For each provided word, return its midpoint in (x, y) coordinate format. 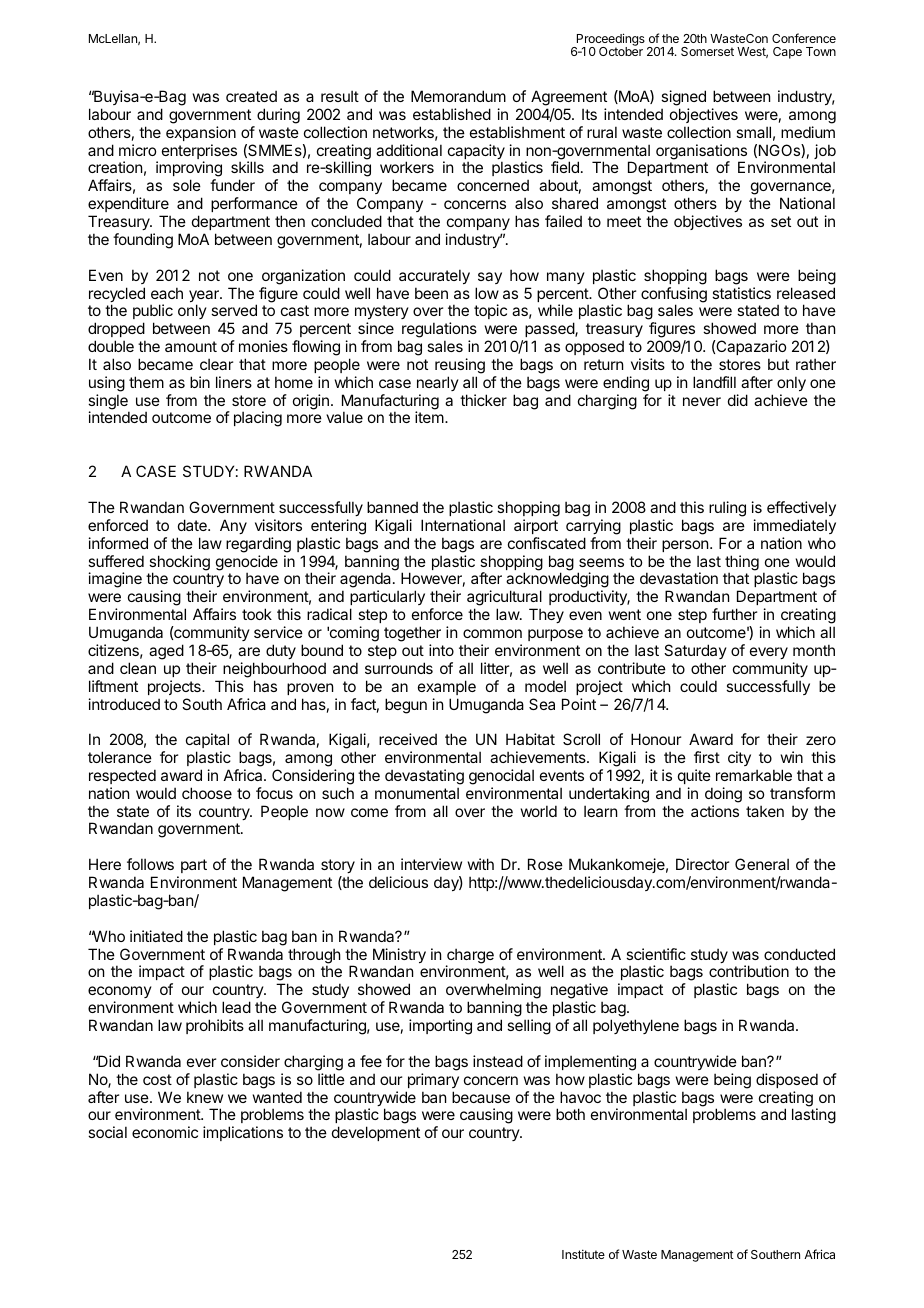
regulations (439, 331)
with (481, 864)
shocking (179, 564)
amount (191, 346)
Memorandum (458, 96)
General (762, 864)
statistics (741, 293)
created (251, 96)
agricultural (504, 599)
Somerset (707, 51)
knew (205, 1097)
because (481, 1097)
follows (150, 864)
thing (742, 564)
